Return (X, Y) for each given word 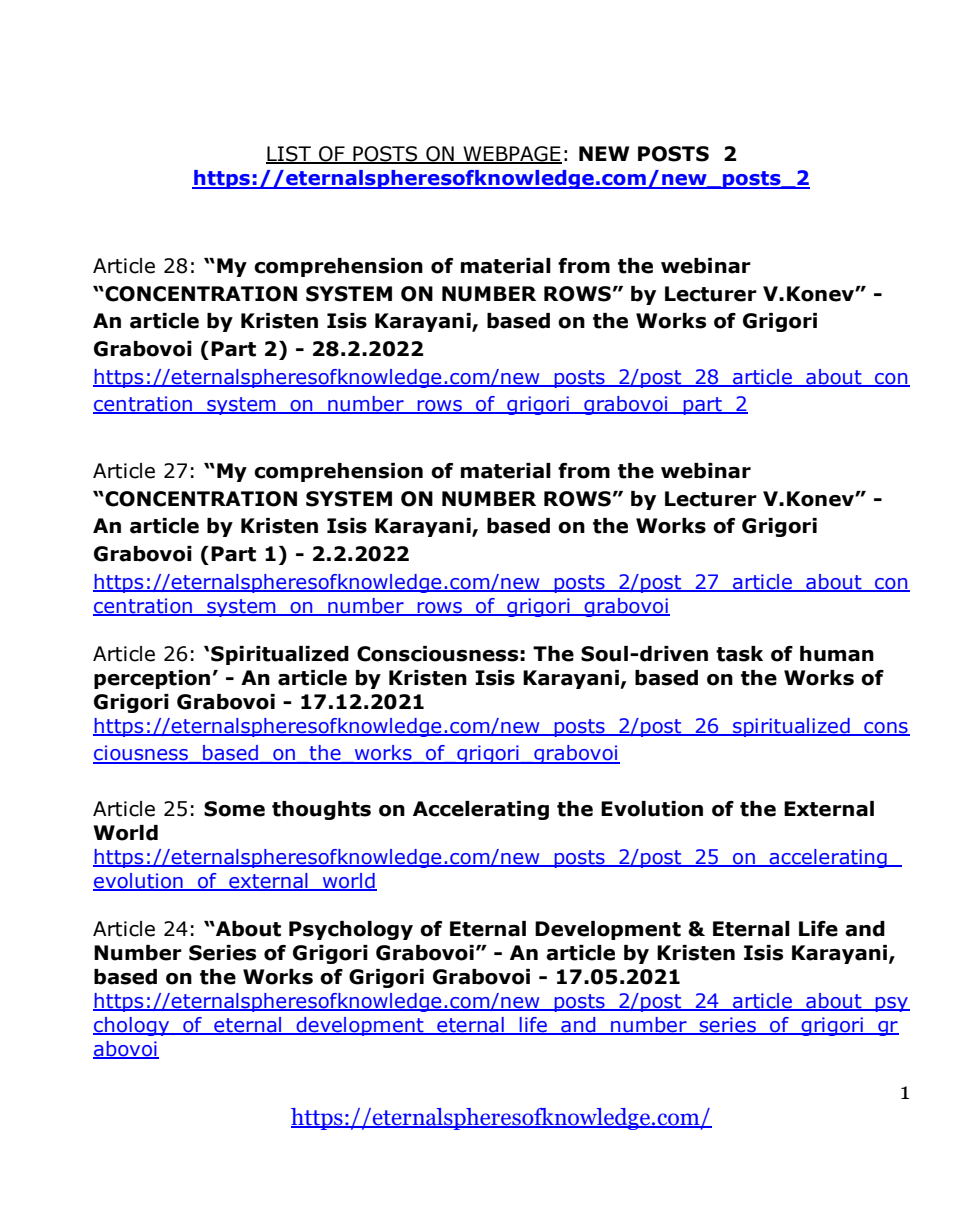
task (739, 654)
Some (234, 809)
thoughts (321, 810)
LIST (289, 155)
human (837, 654)
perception (152, 679)
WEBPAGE (511, 155)
